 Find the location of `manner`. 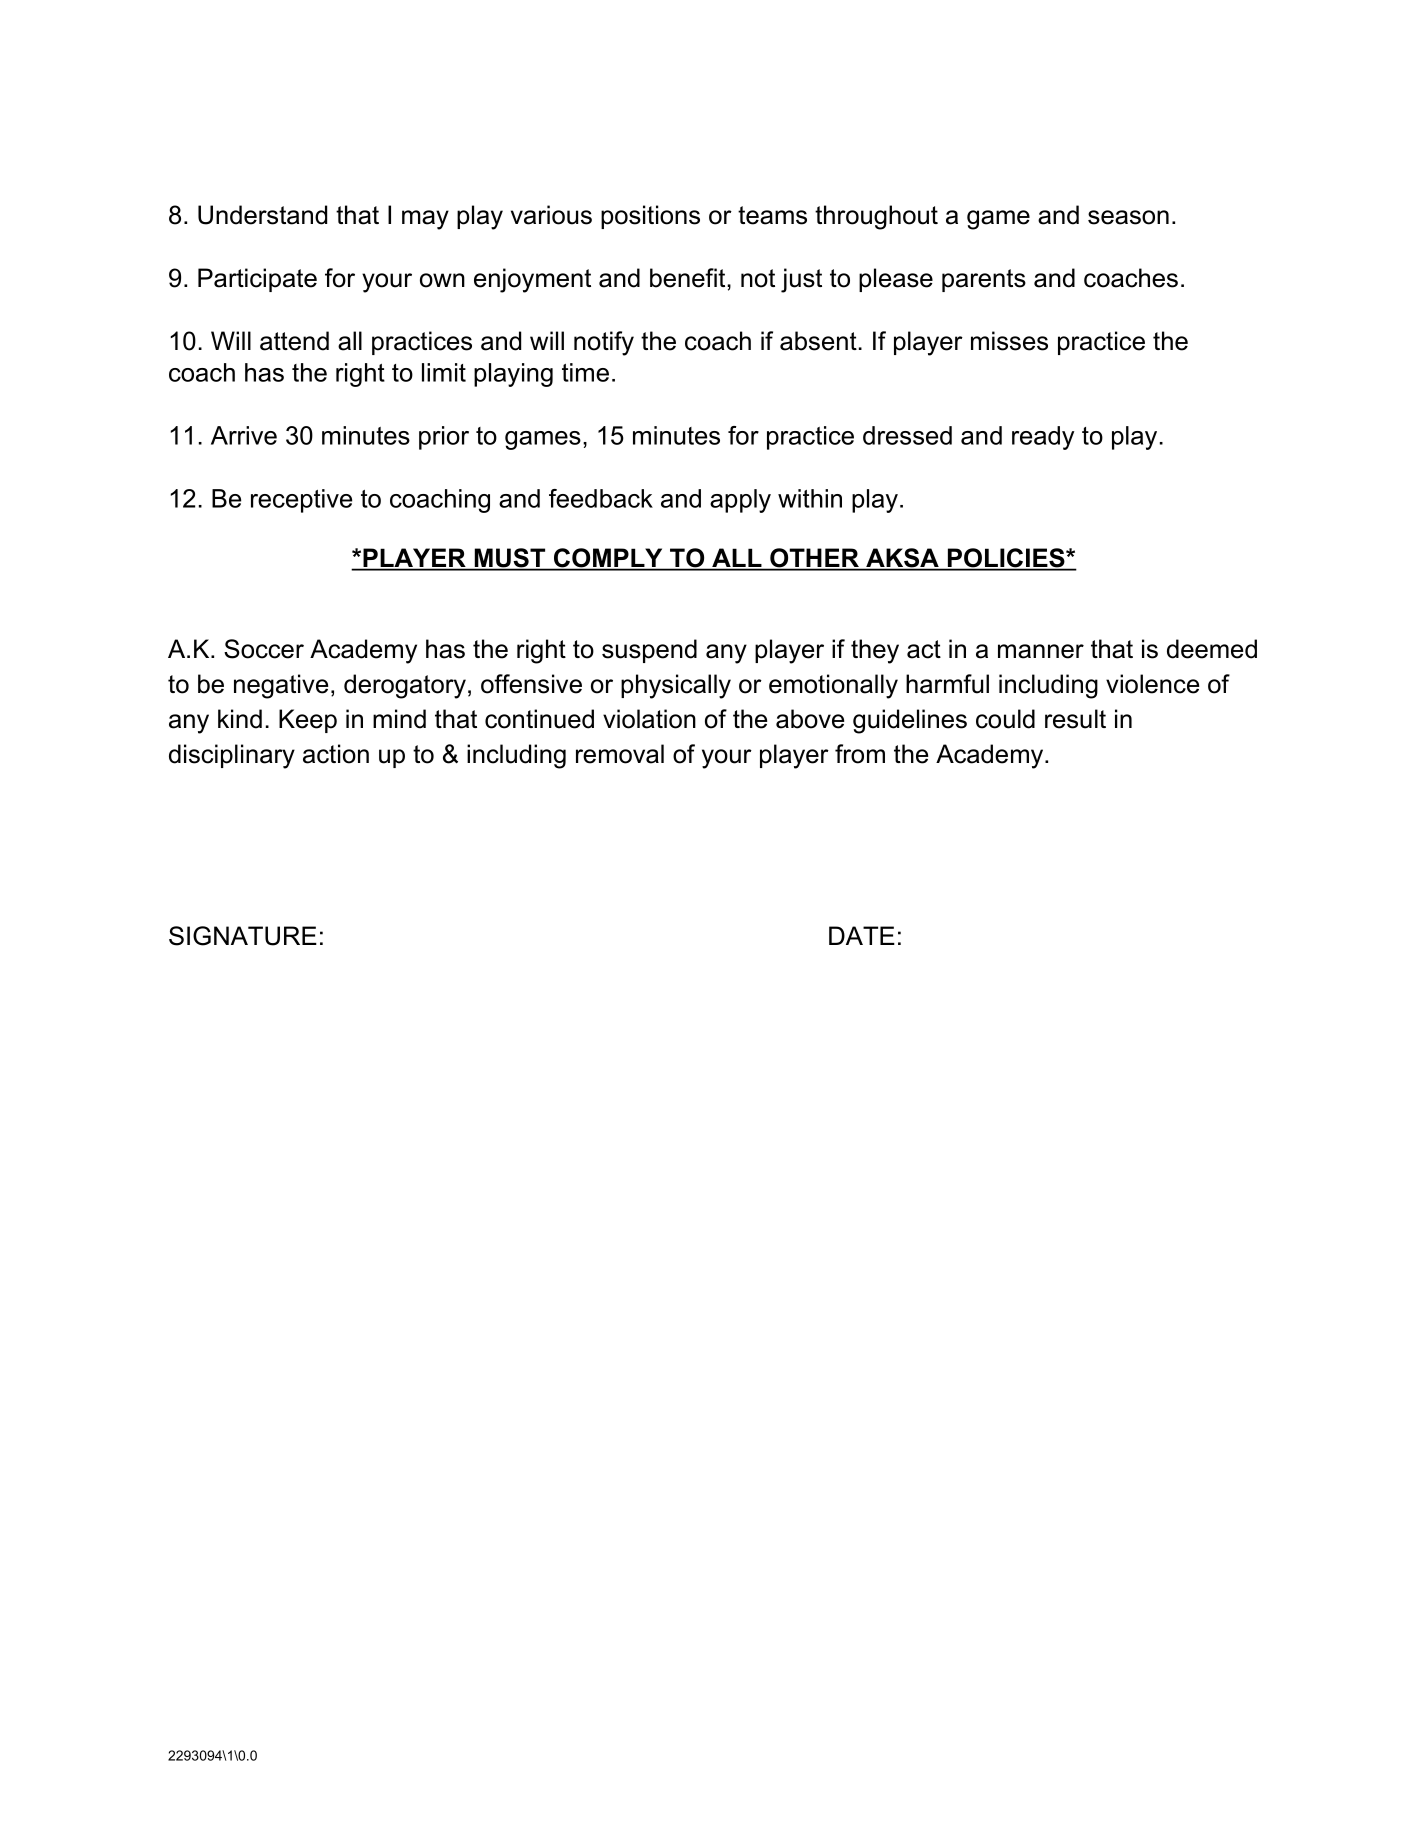

manner is located at coordinates (1041, 651).
